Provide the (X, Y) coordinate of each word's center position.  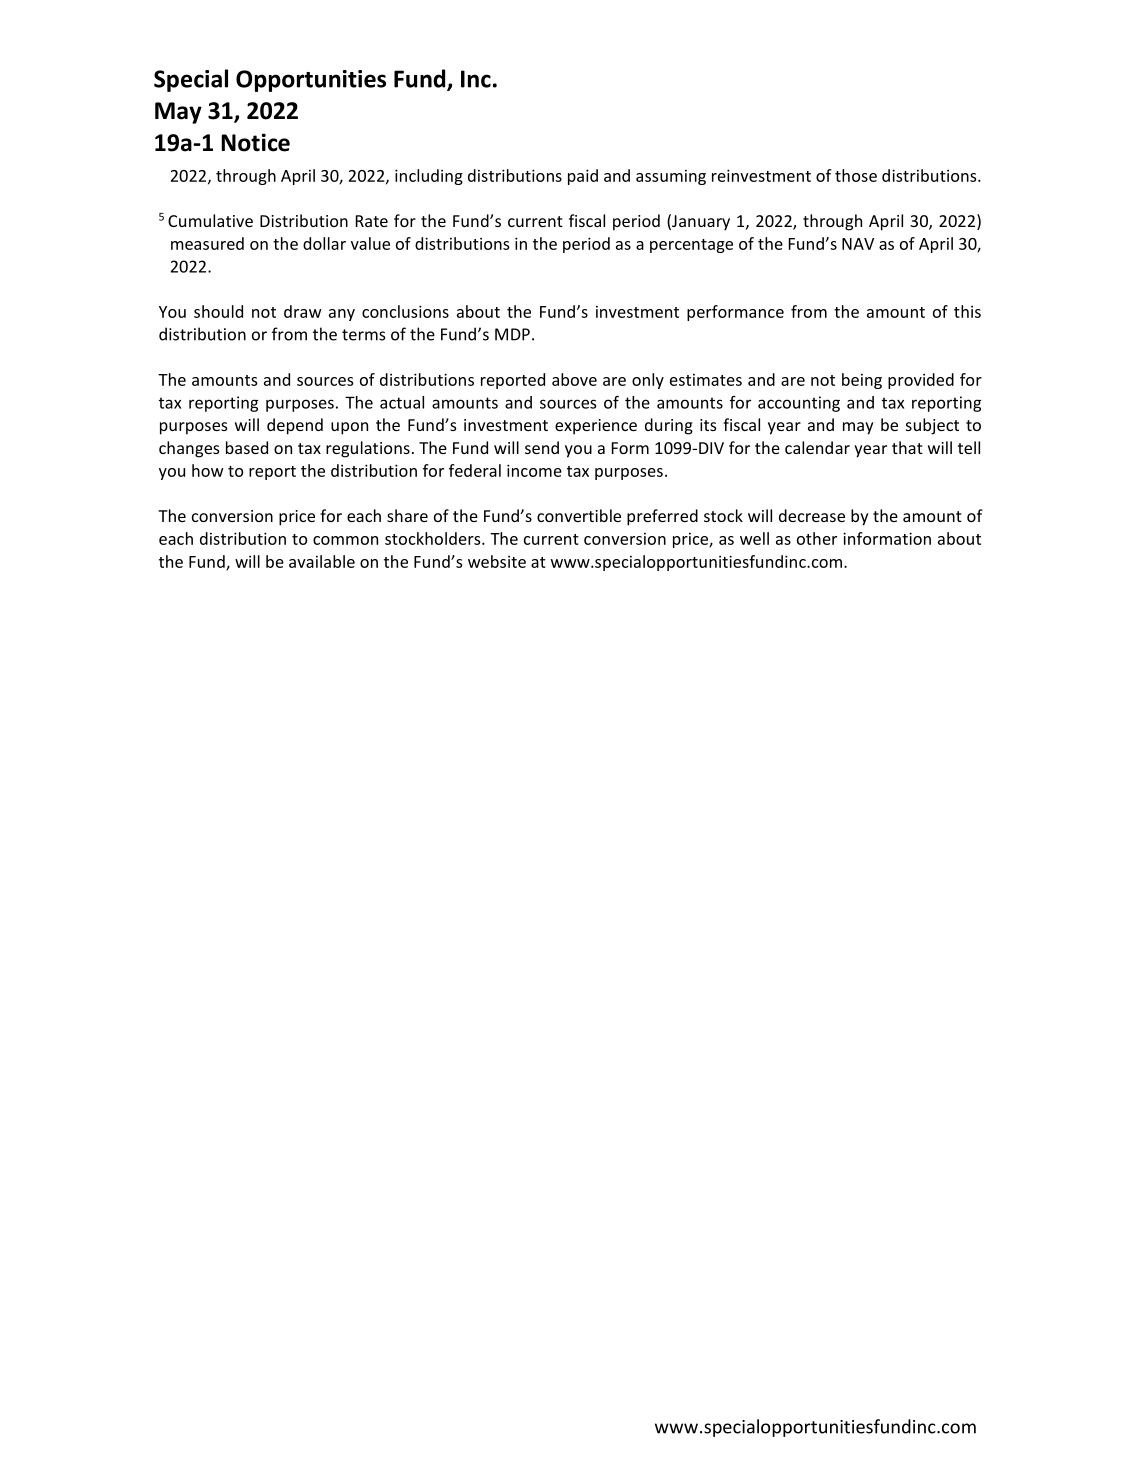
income (534, 470)
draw (302, 311)
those (856, 175)
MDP (512, 334)
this (967, 311)
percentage (691, 246)
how (207, 470)
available (322, 561)
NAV (858, 244)
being (862, 381)
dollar (324, 243)
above (574, 379)
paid (583, 177)
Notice (255, 142)
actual (402, 402)
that (907, 447)
